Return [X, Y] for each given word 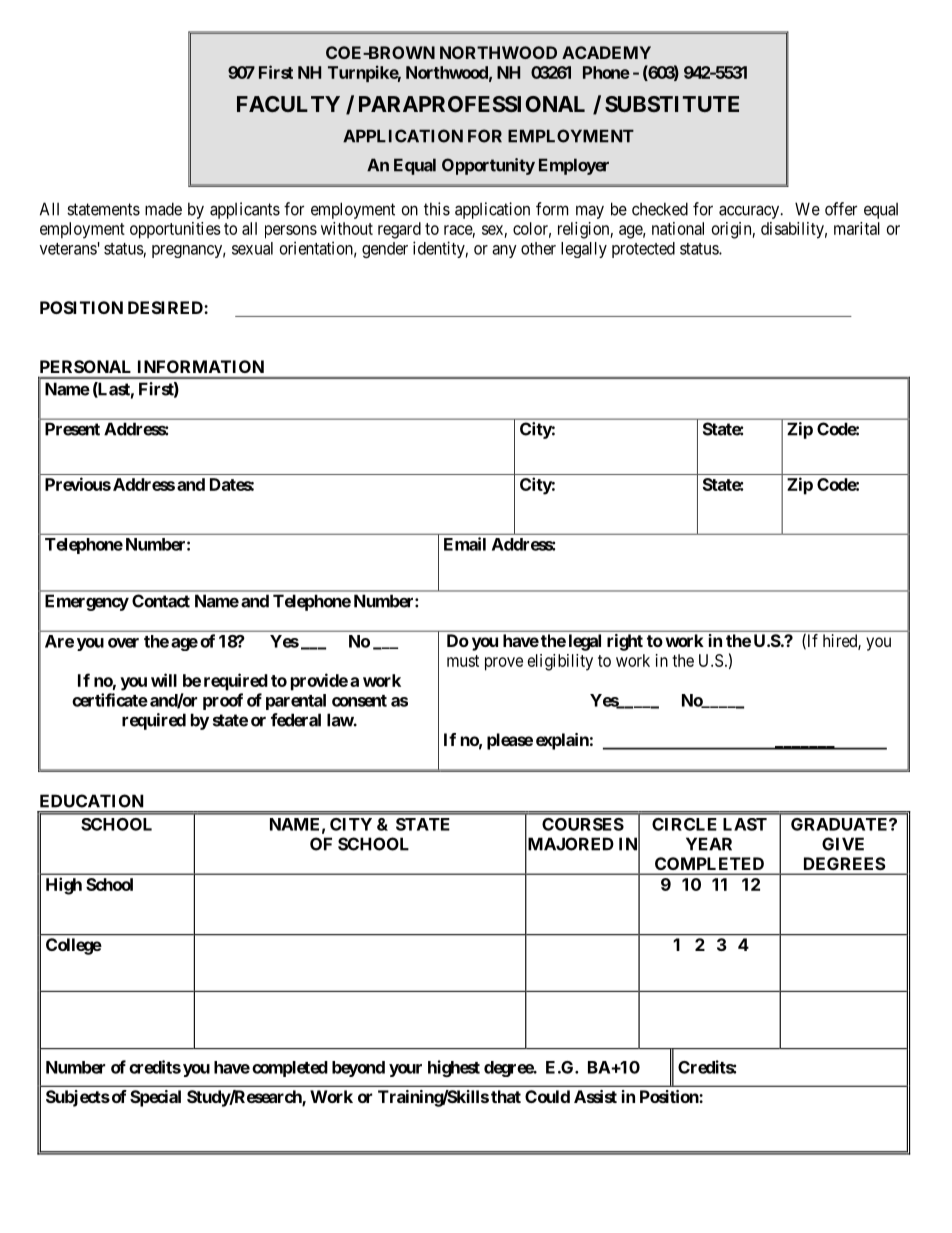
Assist [595, 1096]
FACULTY [288, 104]
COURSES [583, 824]
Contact [161, 601]
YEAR [709, 844]
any [504, 251]
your [405, 1070]
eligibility [560, 662]
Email [465, 544]
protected [643, 250]
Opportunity [488, 166]
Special [155, 1098]
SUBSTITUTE [672, 104]
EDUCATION [92, 801]
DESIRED [166, 307]
